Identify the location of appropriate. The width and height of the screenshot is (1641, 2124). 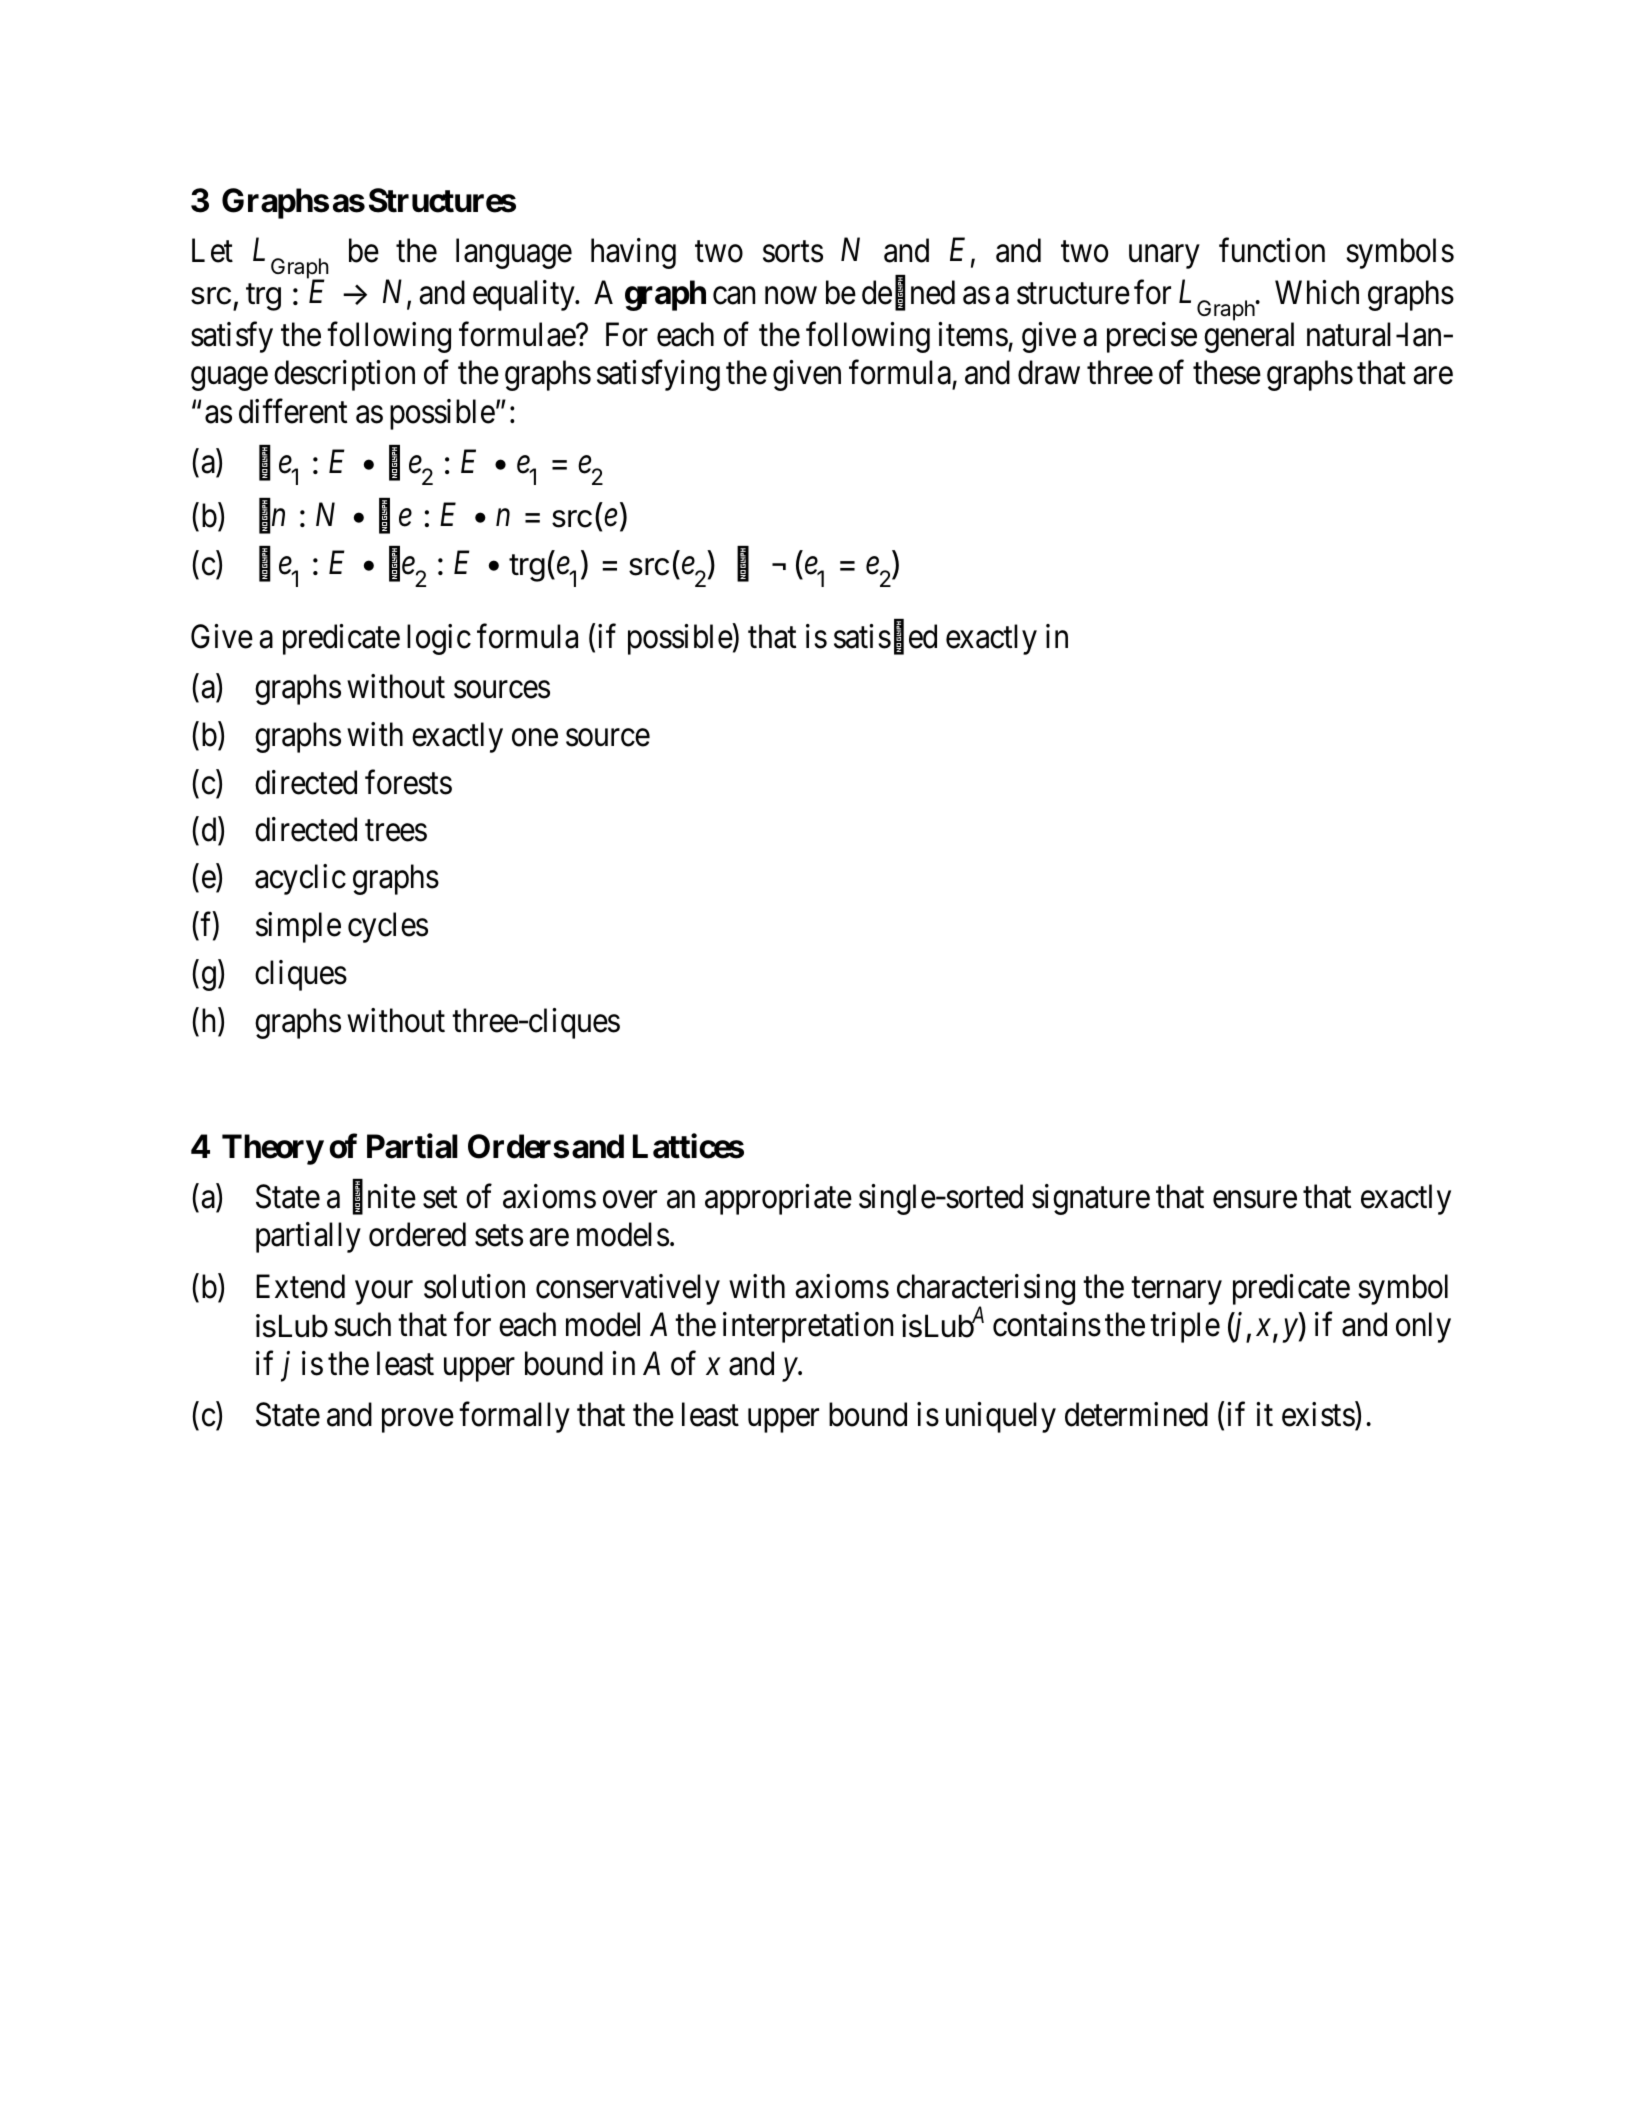
(778, 1199).
